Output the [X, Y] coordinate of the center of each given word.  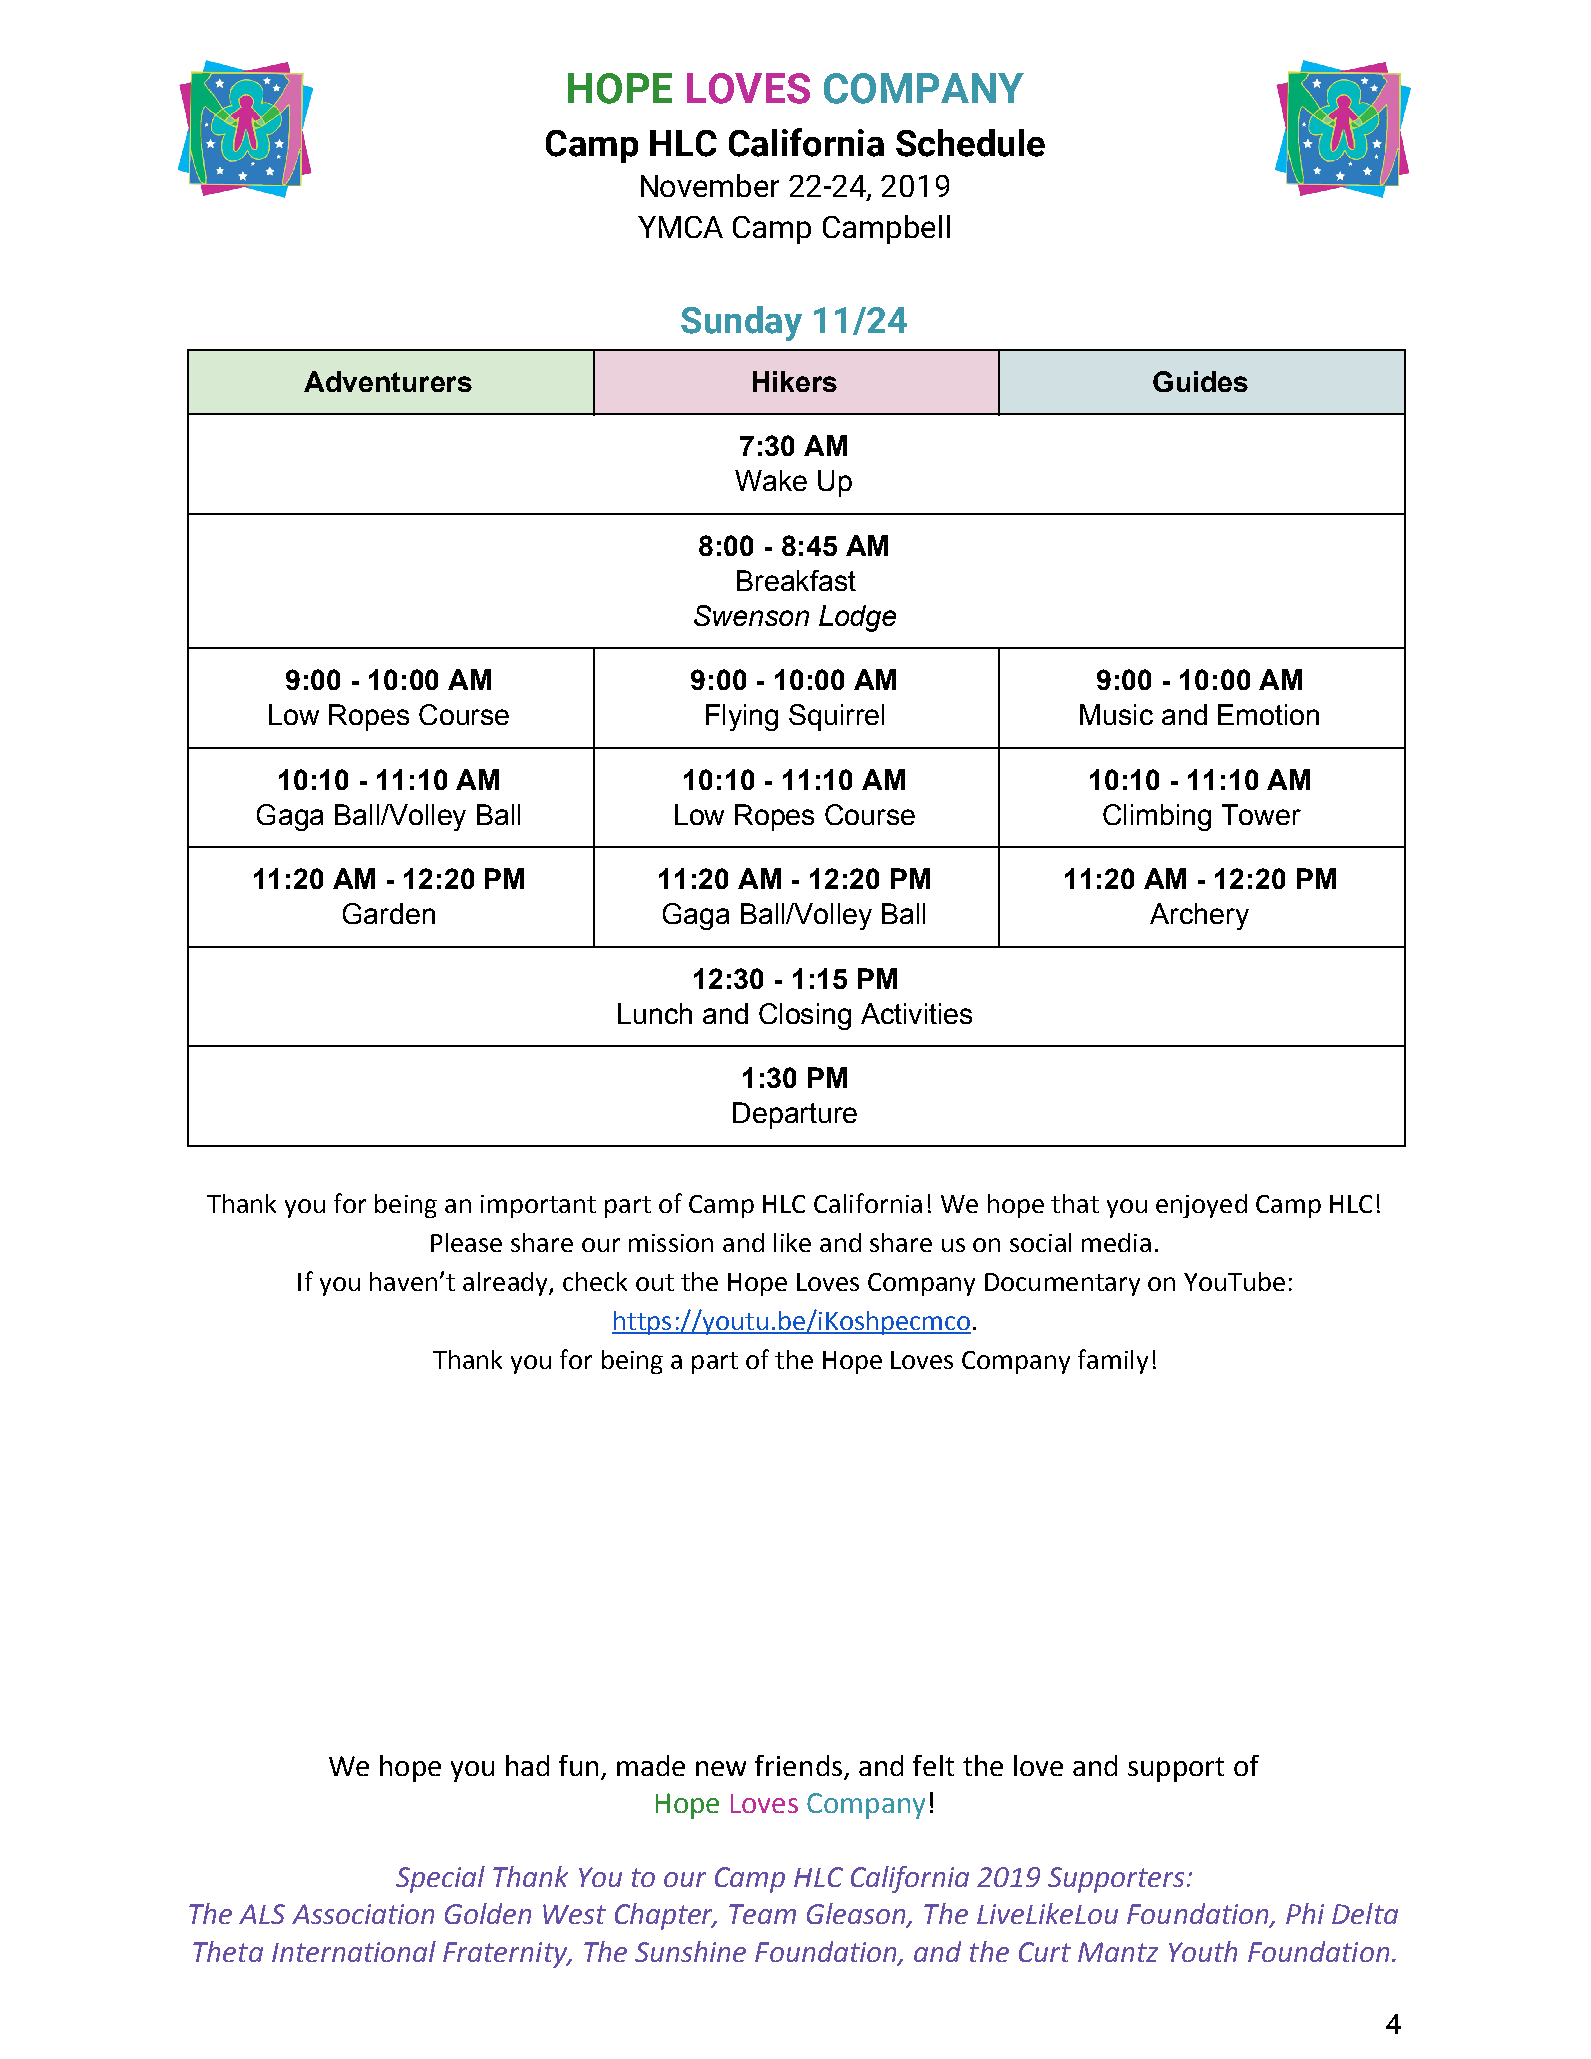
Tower [1261, 814]
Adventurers [388, 381]
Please [466, 1242]
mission [671, 1243]
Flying [742, 717]
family [1113, 1361]
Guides [1200, 381]
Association [363, 1914]
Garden [389, 913]
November [710, 185]
